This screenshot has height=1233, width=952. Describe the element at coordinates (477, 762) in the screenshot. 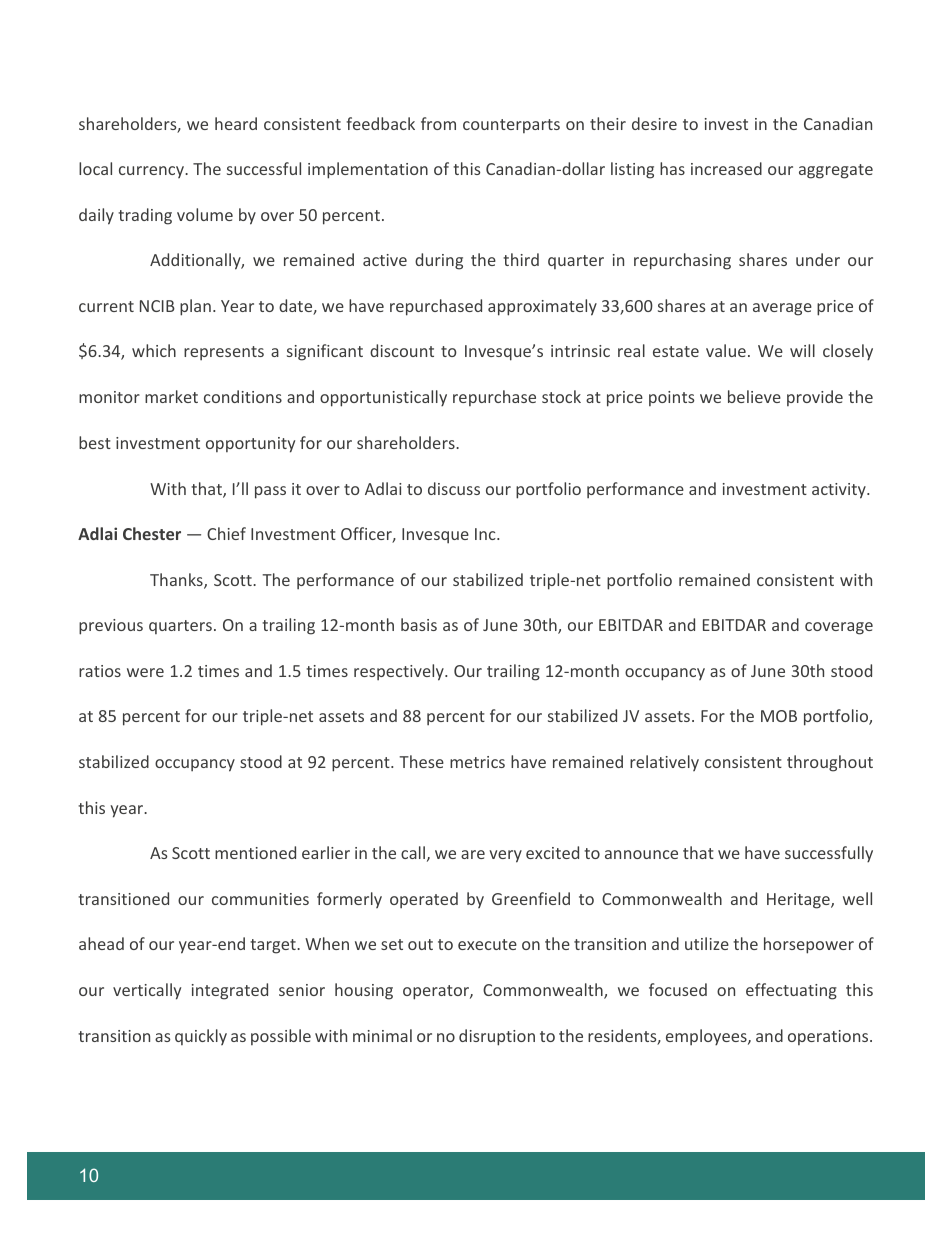

I see `metrics` at that location.
